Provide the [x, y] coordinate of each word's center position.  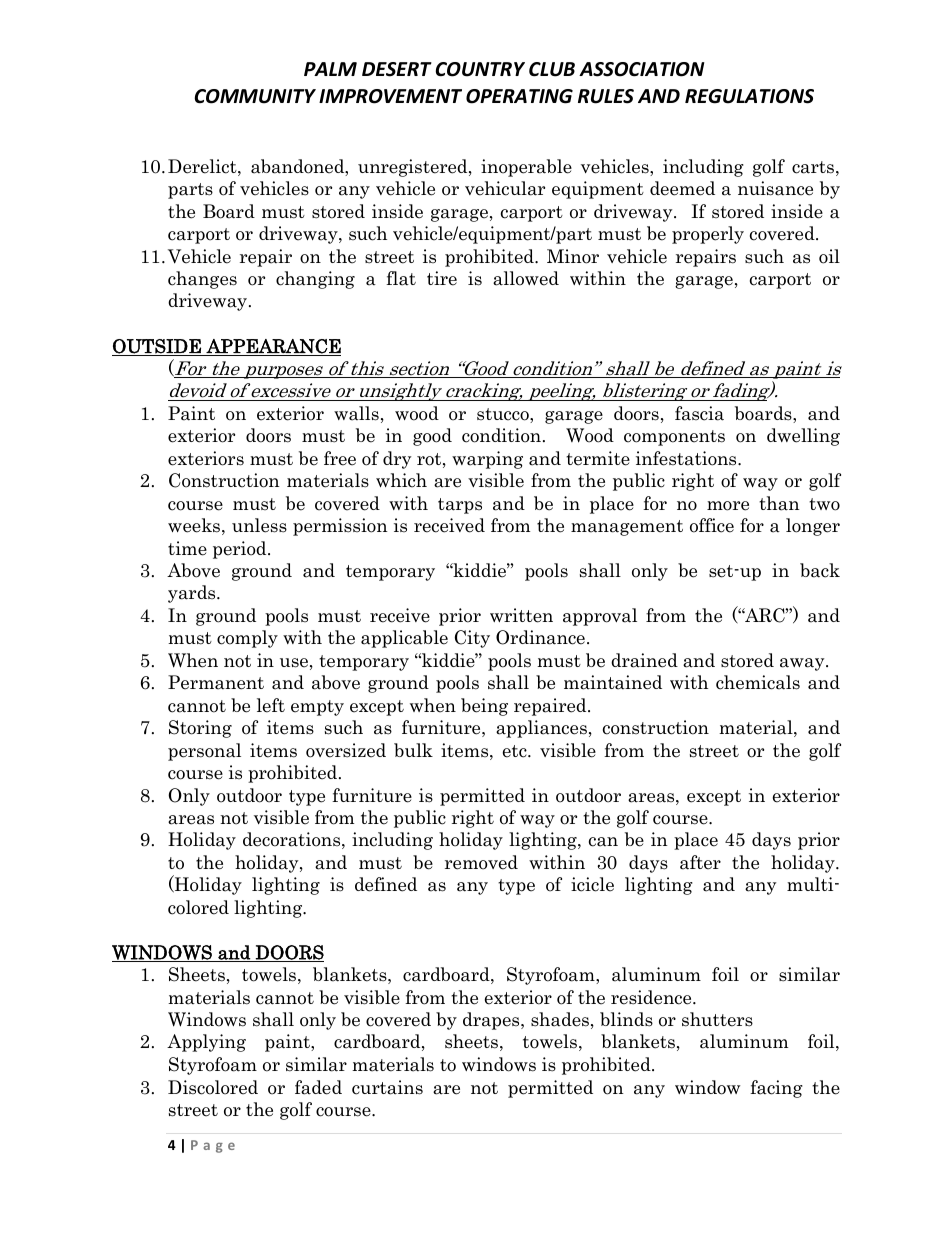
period [241, 550]
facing [776, 1089]
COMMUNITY [255, 96]
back [820, 570]
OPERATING [519, 96]
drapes [492, 1021]
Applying [206, 1043]
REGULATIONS [749, 96]
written [521, 615]
